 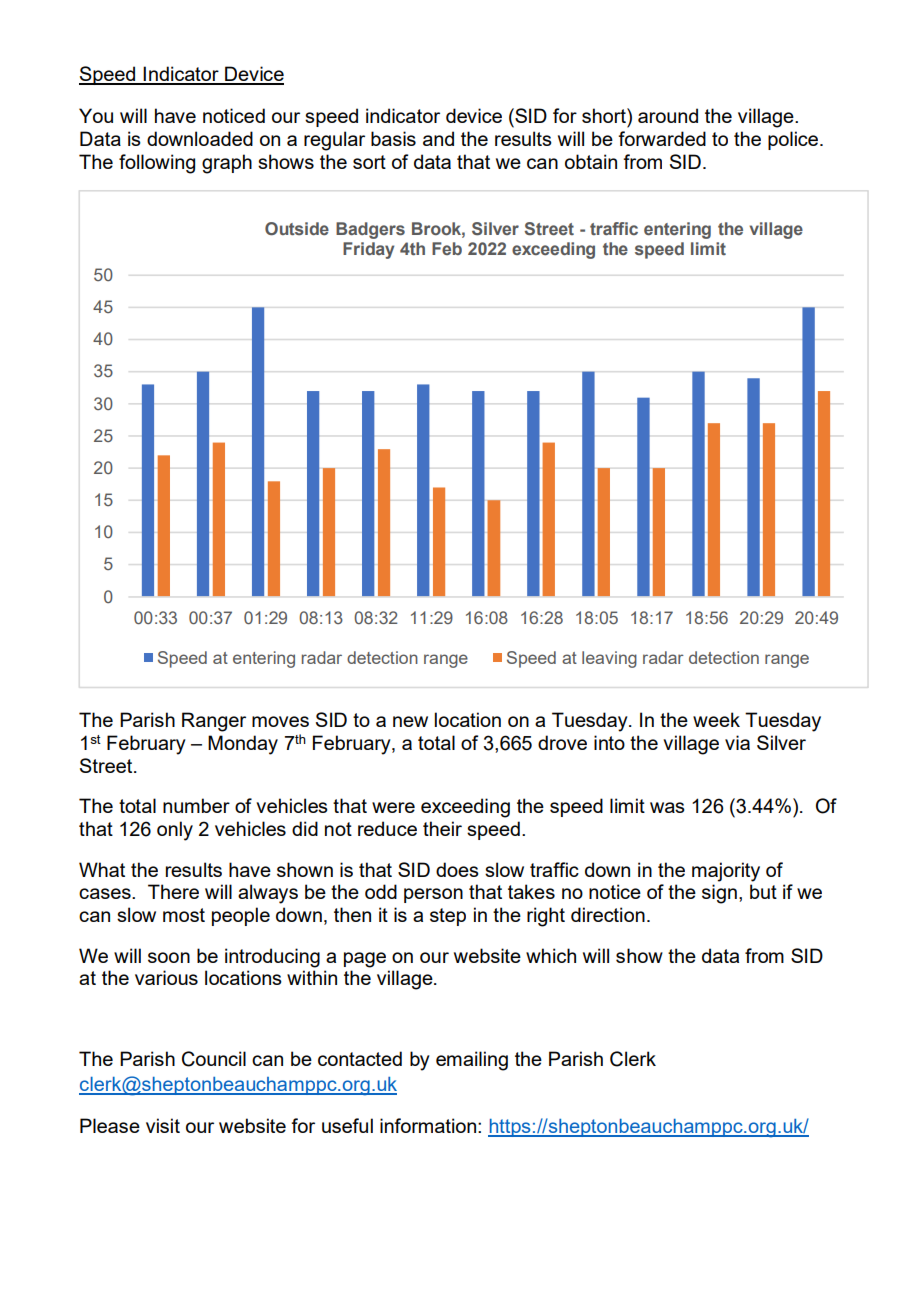 What do you see at coordinates (175, 831) in the screenshot?
I see `only` at bounding box center [175, 831].
